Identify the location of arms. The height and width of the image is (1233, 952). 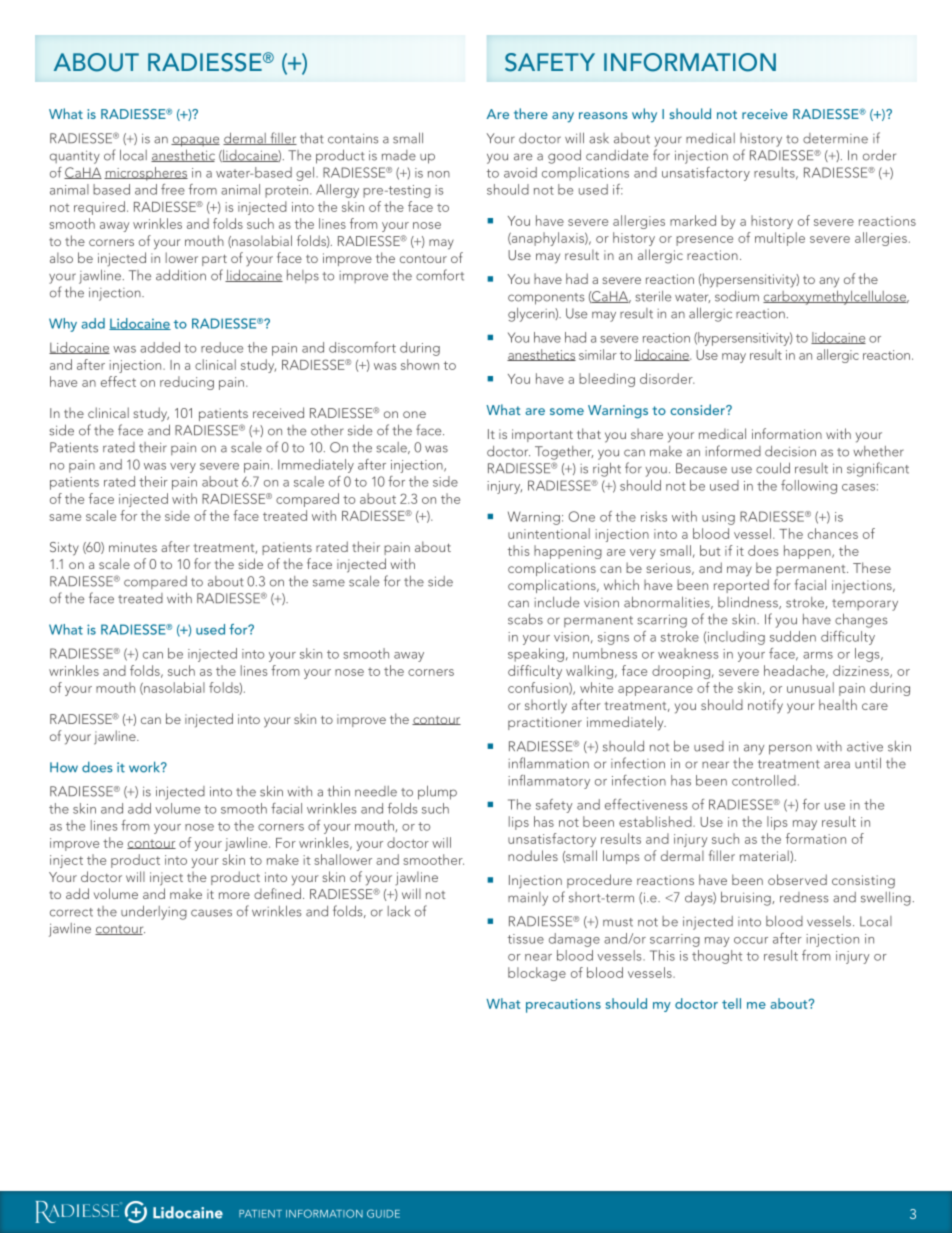
(818, 655).
